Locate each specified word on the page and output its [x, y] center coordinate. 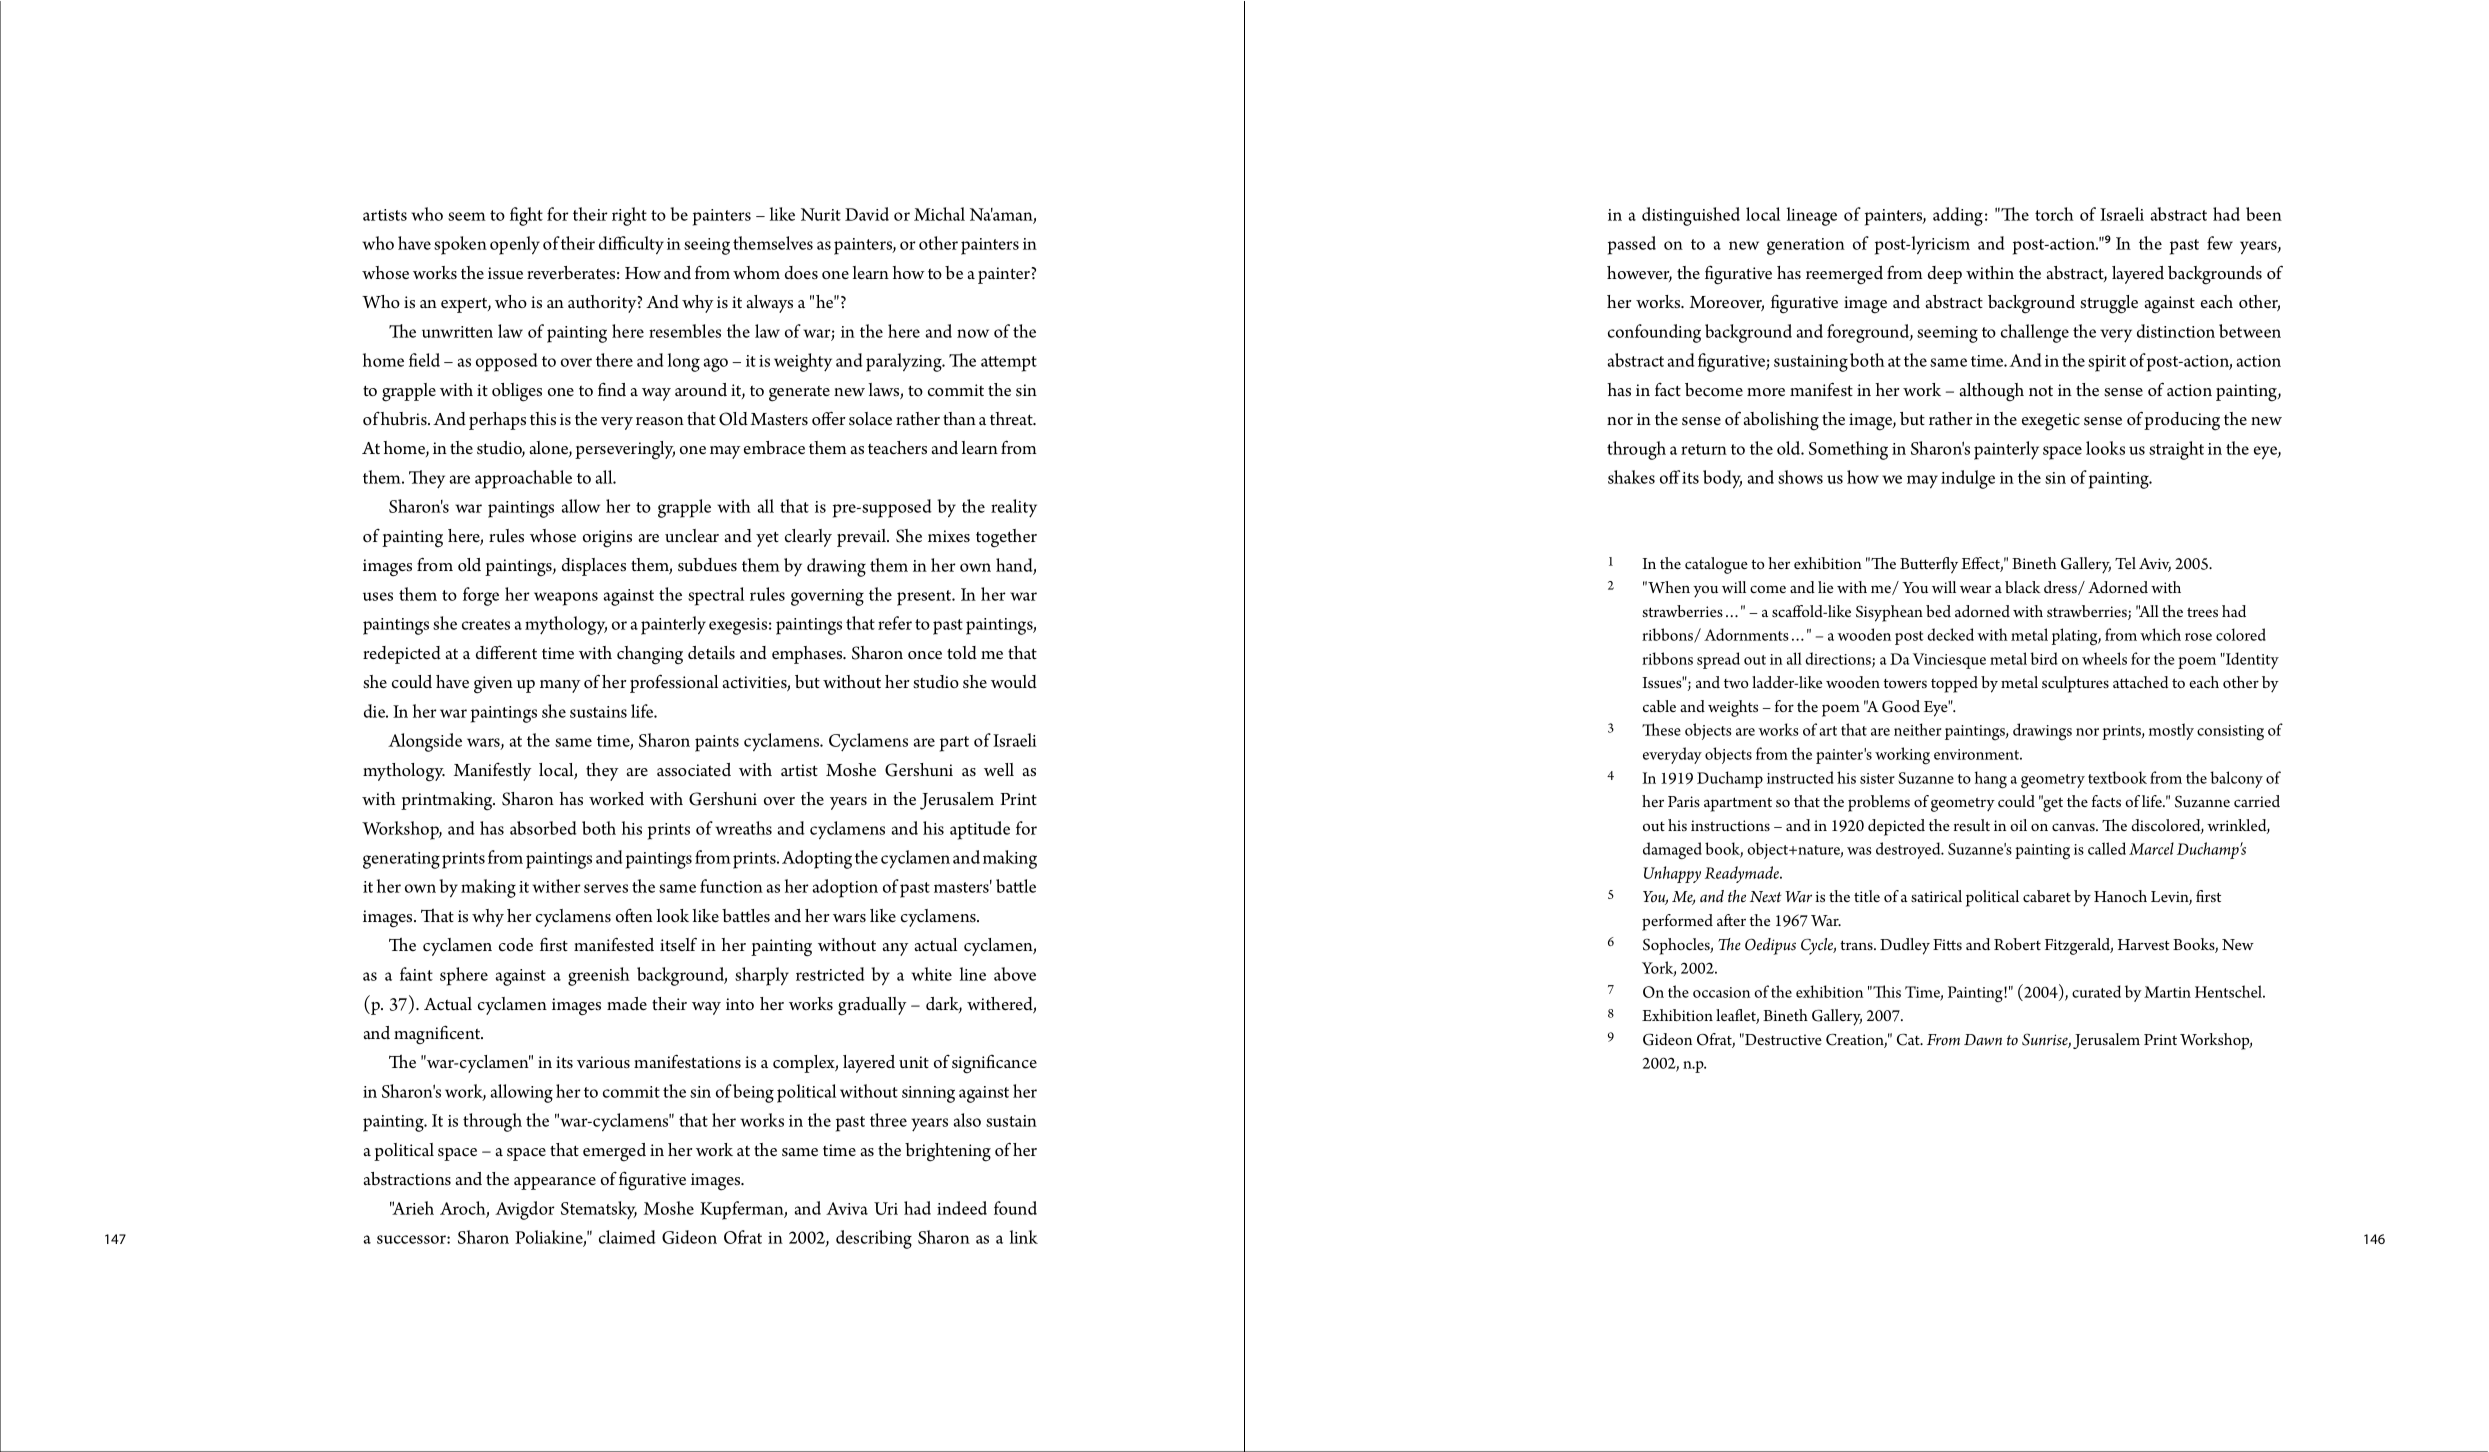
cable [1659, 706]
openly [515, 245]
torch [2054, 214]
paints [717, 743]
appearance [555, 1183]
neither [1917, 729]
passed [1632, 245]
